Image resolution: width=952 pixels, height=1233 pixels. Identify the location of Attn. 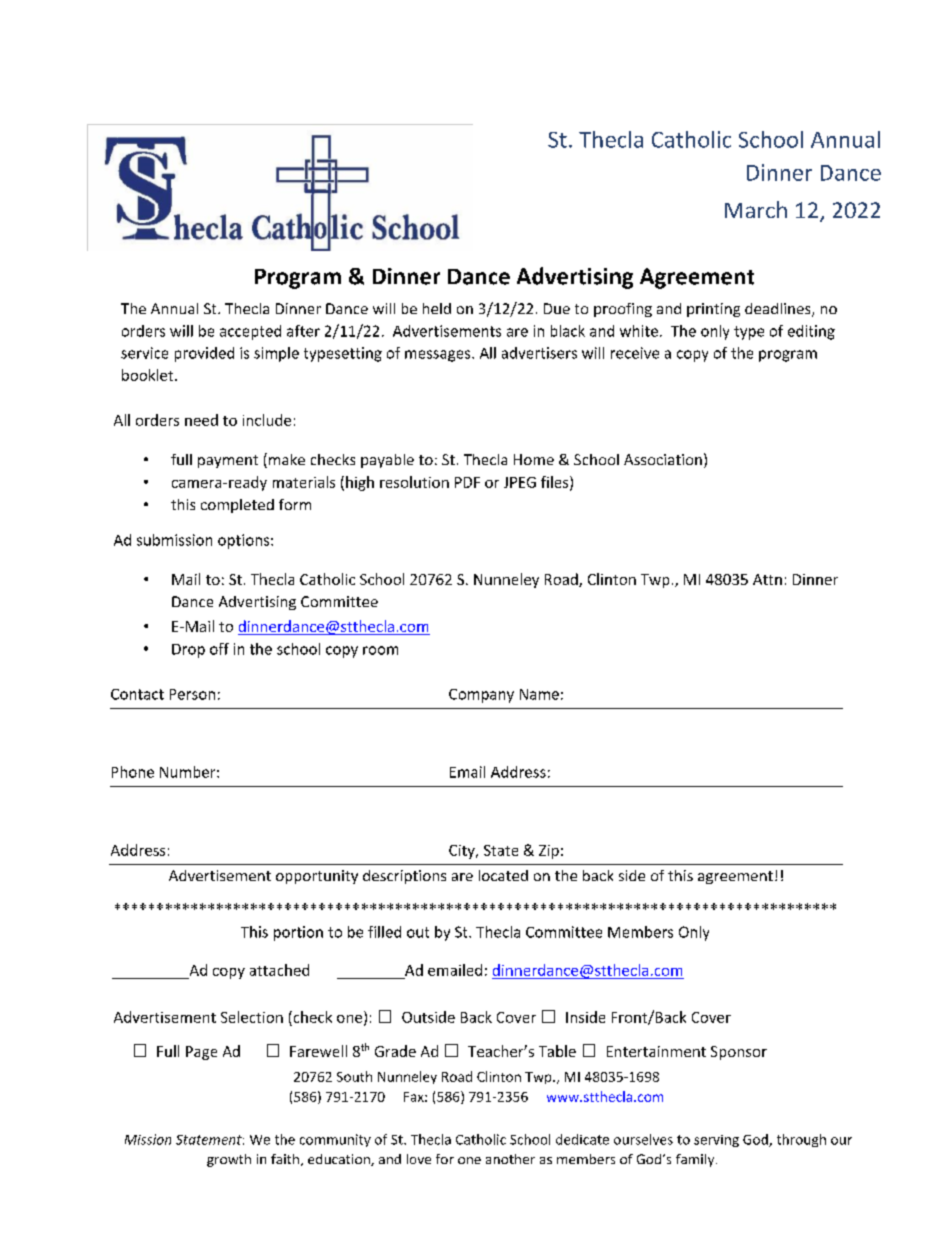
(767, 579).
